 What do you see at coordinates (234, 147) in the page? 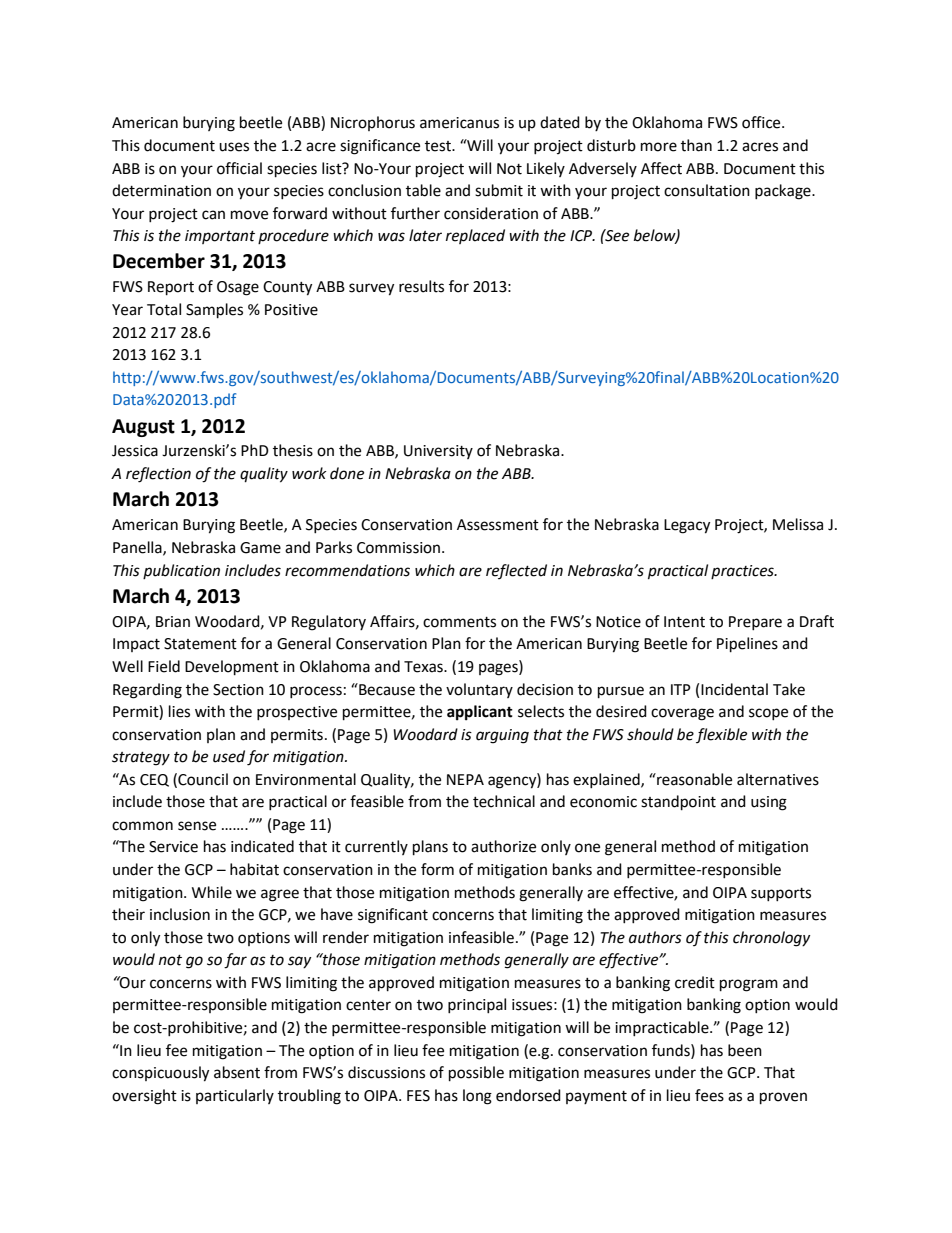
I see `uses` at bounding box center [234, 147].
